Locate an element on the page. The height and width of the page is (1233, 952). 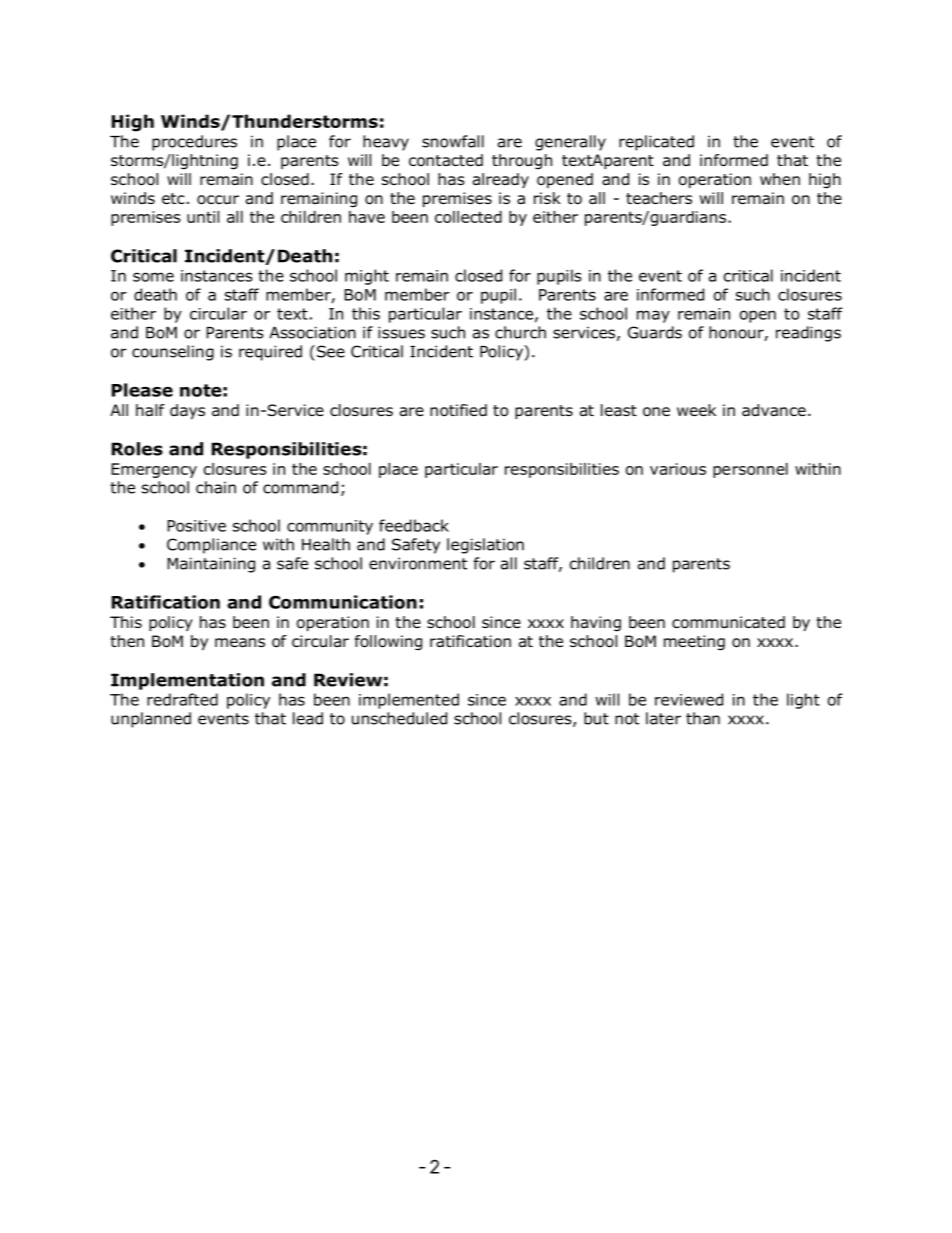
when is located at coordinates (780, 179).
